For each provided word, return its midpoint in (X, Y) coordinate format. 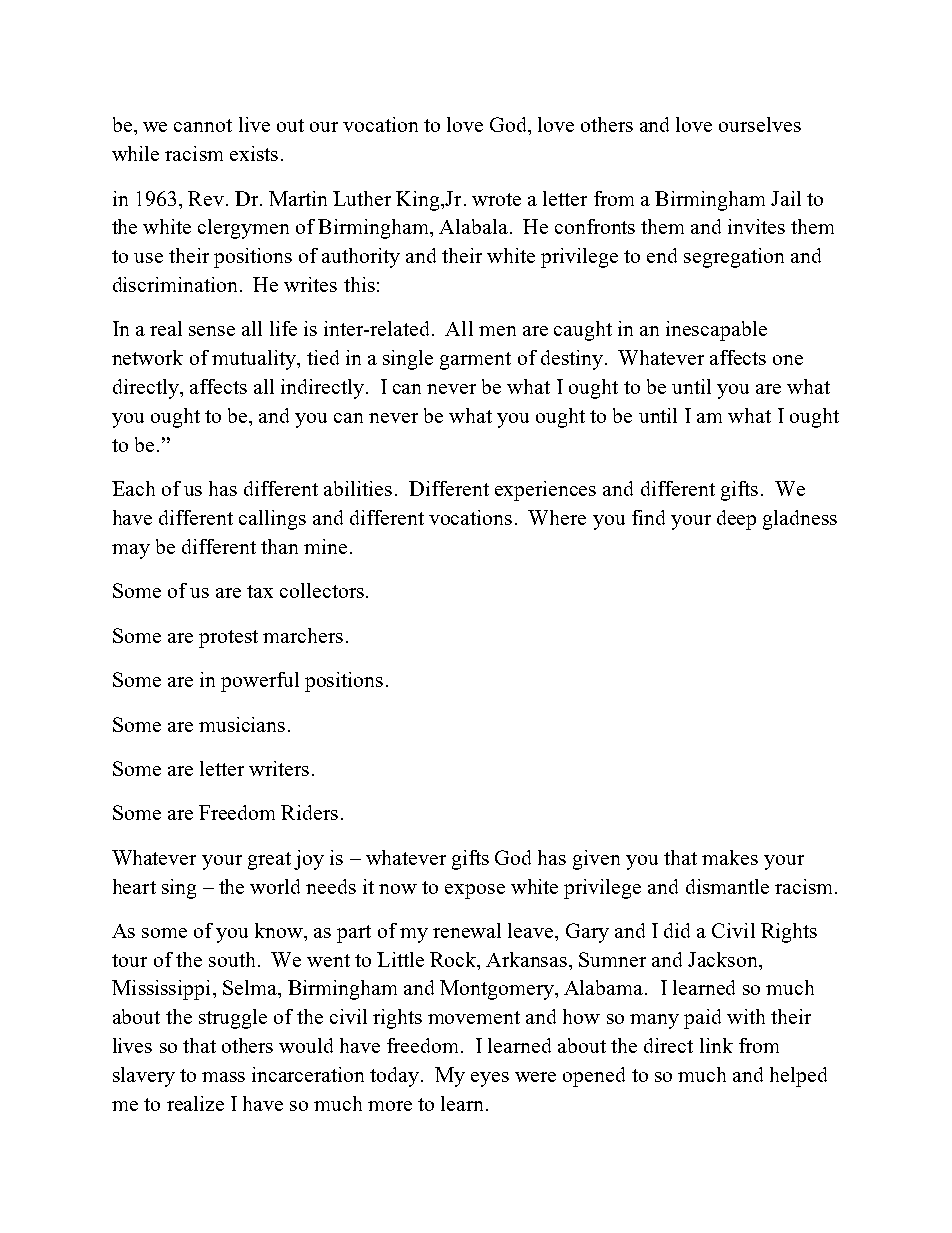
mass (223, 1077)
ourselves (760, 124)
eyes (490, 1079)
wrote (496, 199)
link (716, 1045)
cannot (203, 125)
